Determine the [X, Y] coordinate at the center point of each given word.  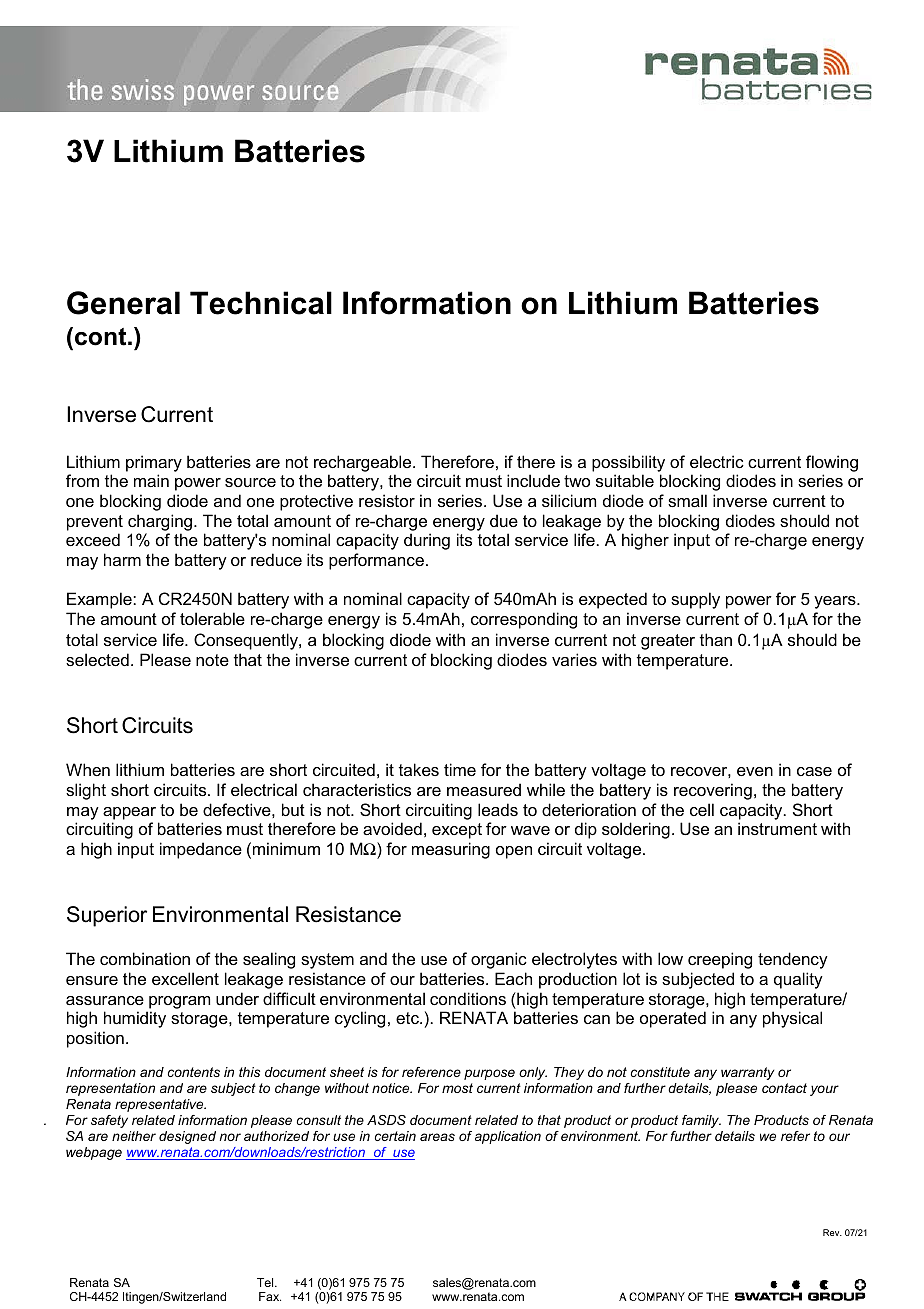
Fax [270, 1296]
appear [129, 813]
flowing [832, 463]
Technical [261, 303]
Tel [266, 1282]
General [123, 303]
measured [484, 789]
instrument [777, 828]
